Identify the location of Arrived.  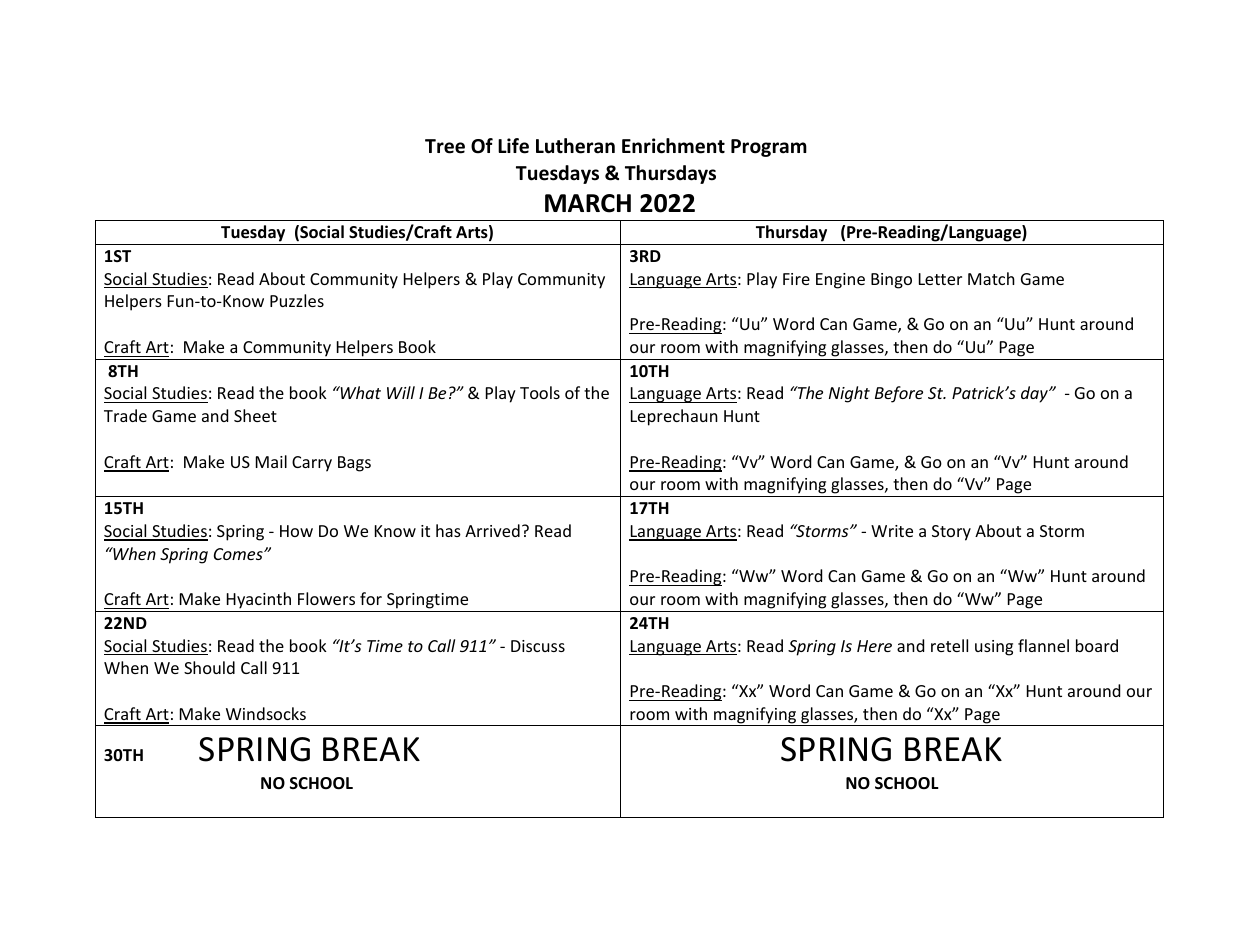
(492, 530).
